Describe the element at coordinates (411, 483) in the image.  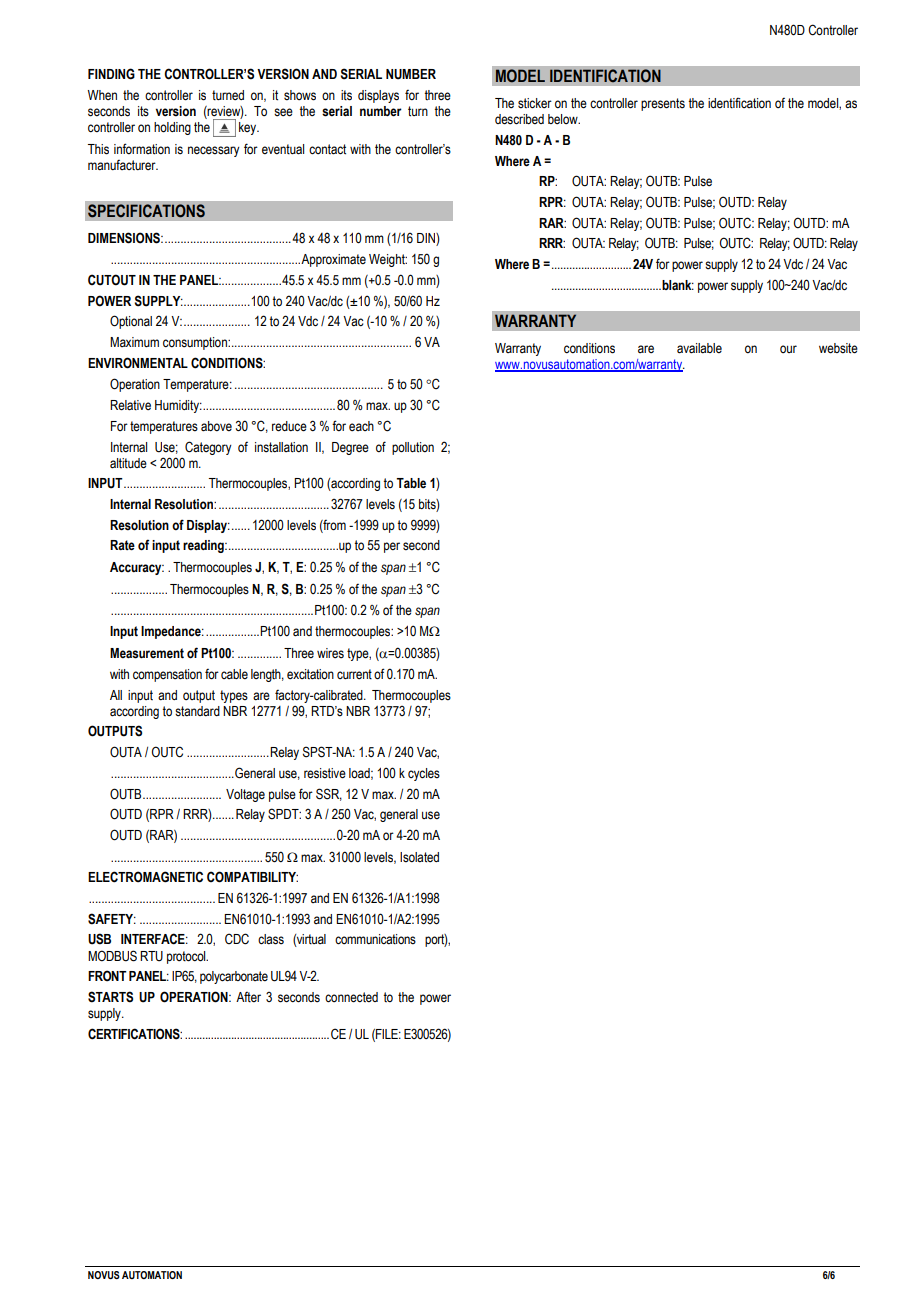
I see `Table` at that location.
